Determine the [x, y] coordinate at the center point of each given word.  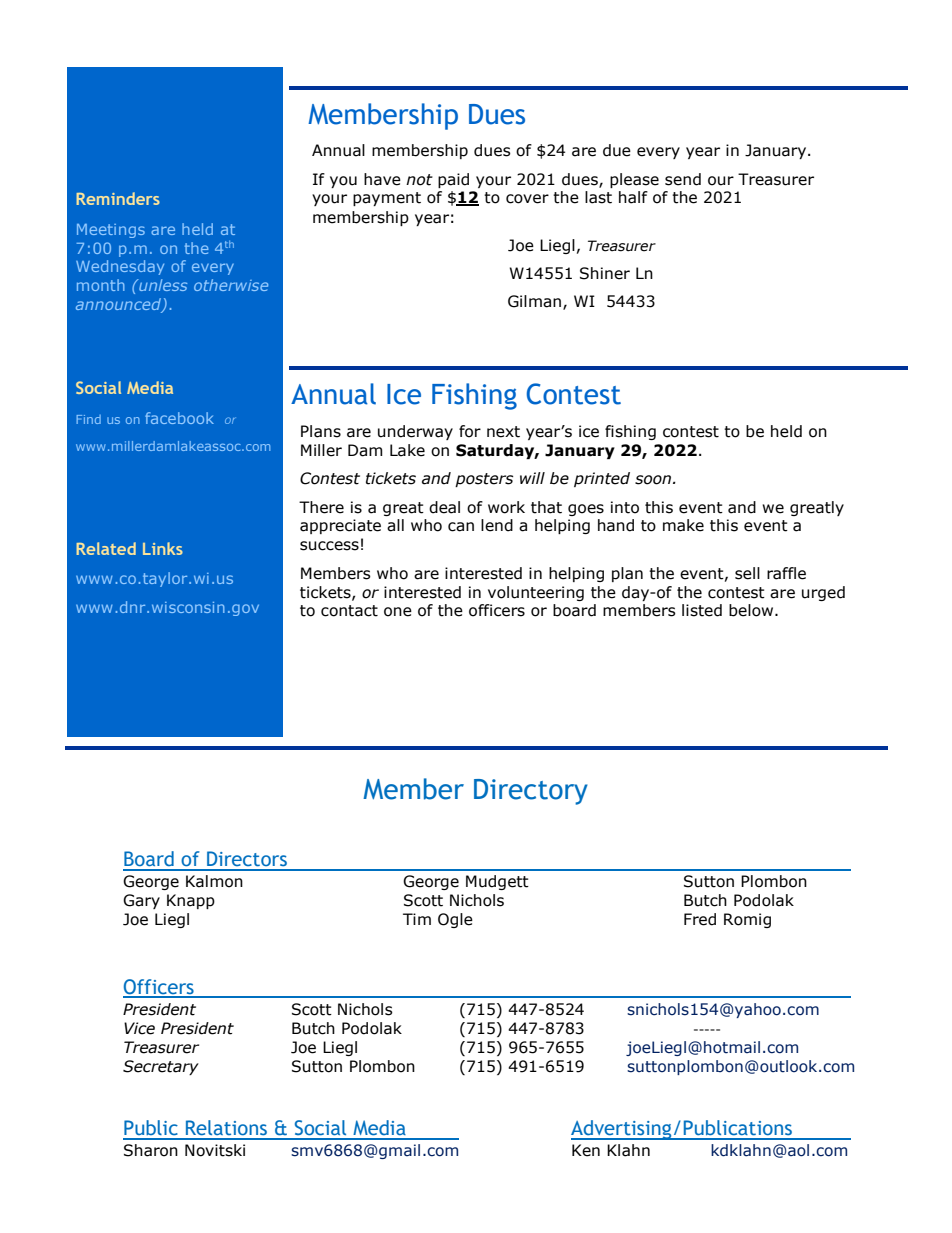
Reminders [118, 198]
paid [453, 180]
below [752, 610]
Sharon [151, 1150]
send [683, 179]
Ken [586, 1150]
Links [163, 548]
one [398, 612]
